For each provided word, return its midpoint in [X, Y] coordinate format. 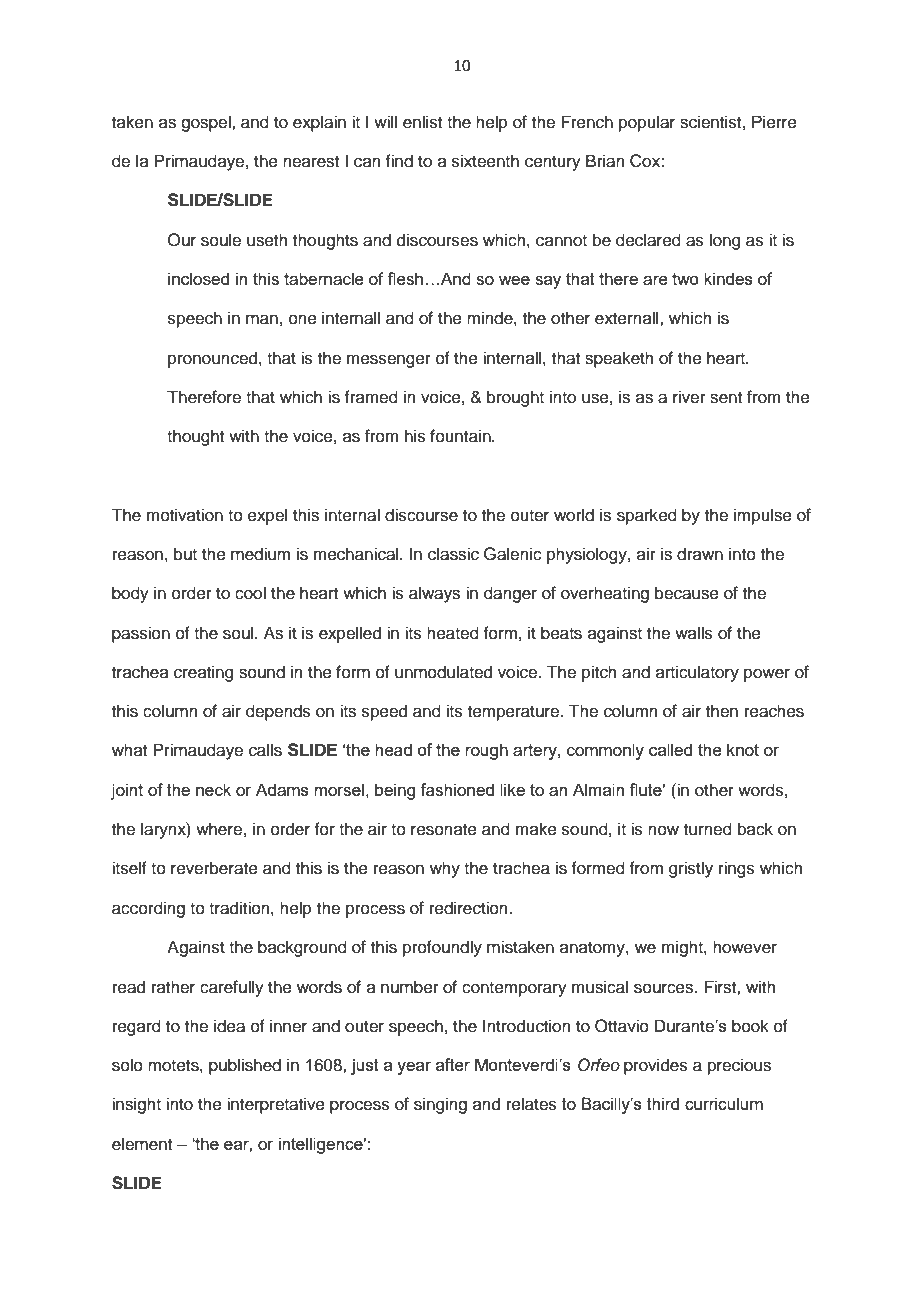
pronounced [214, 359]
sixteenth [485, 161]
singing [440, 1105]
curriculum [724, 1103]
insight [136, 1105]
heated [453, 633]
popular [647, 123]
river [689, 397]
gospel [207, 123]
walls [694, 633]
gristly [691, 869]
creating [203, 673]
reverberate [214, 868]
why [445, 869]
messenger [389, 361]
